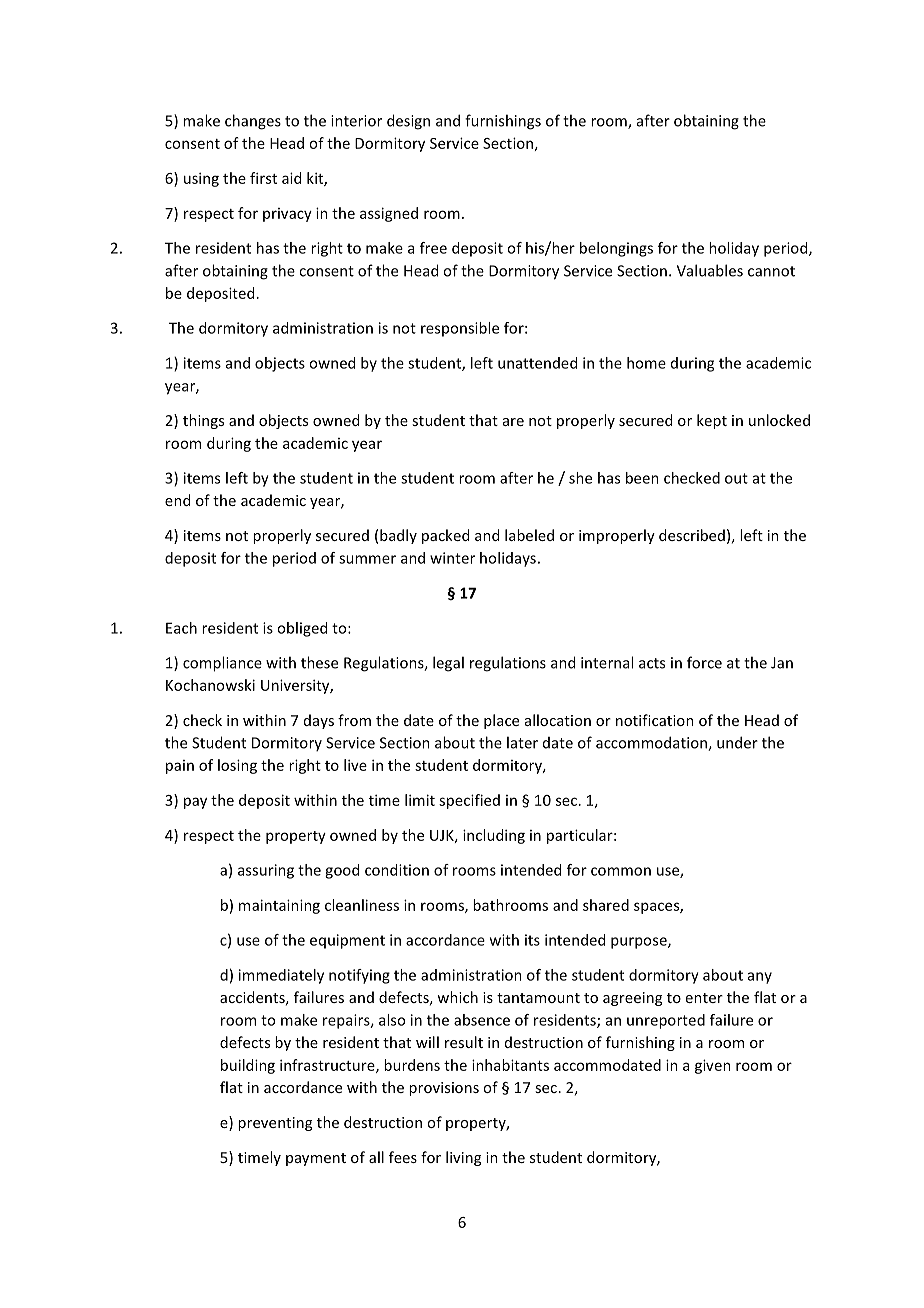 This screenshot has width=924, height=1308. What do you see at coordinates (537, 363) in the screenshot?
I see `unattended` at bounding box center [537, 363].
